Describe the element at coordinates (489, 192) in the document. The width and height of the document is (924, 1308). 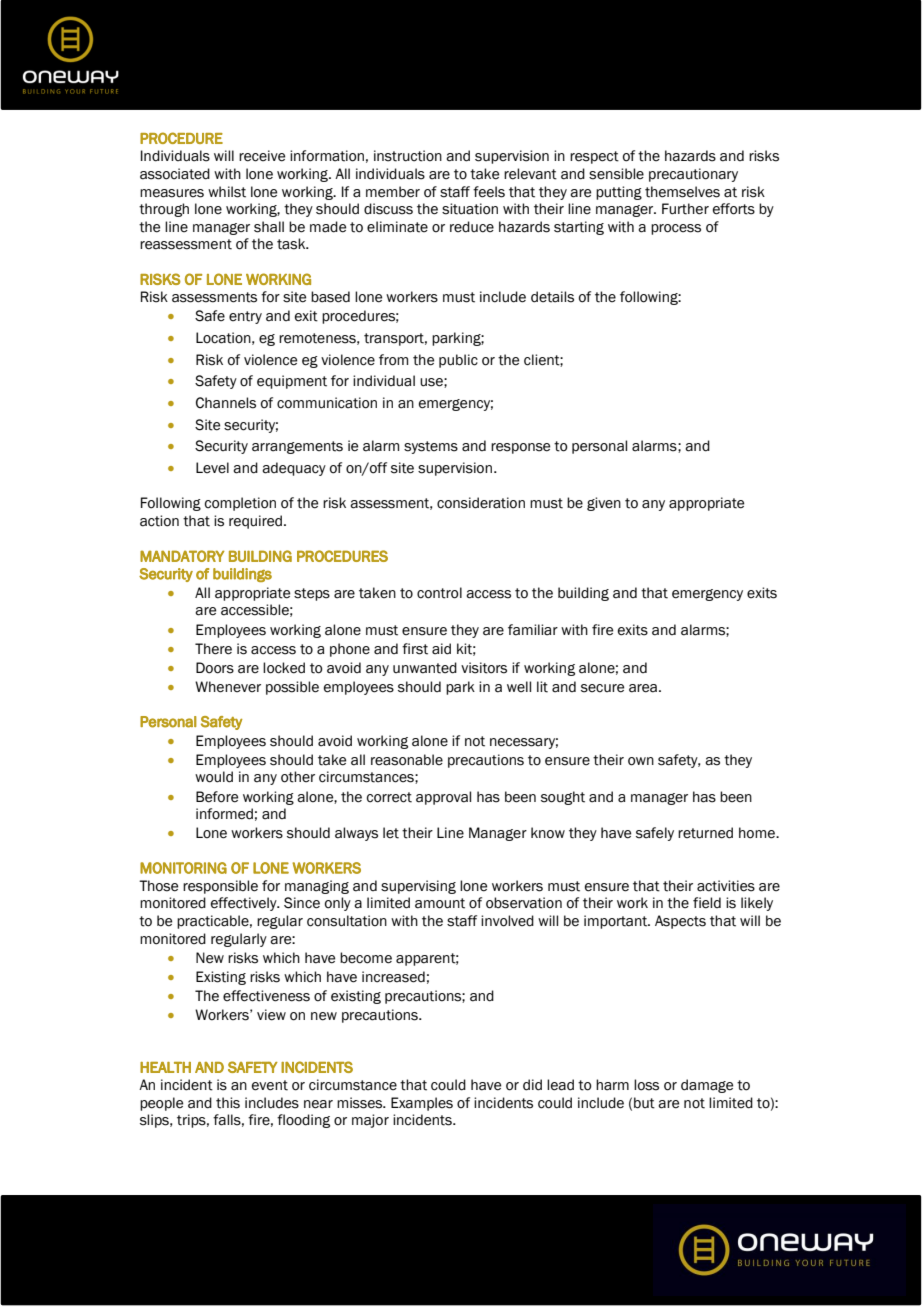
I see `feels` at that location.
